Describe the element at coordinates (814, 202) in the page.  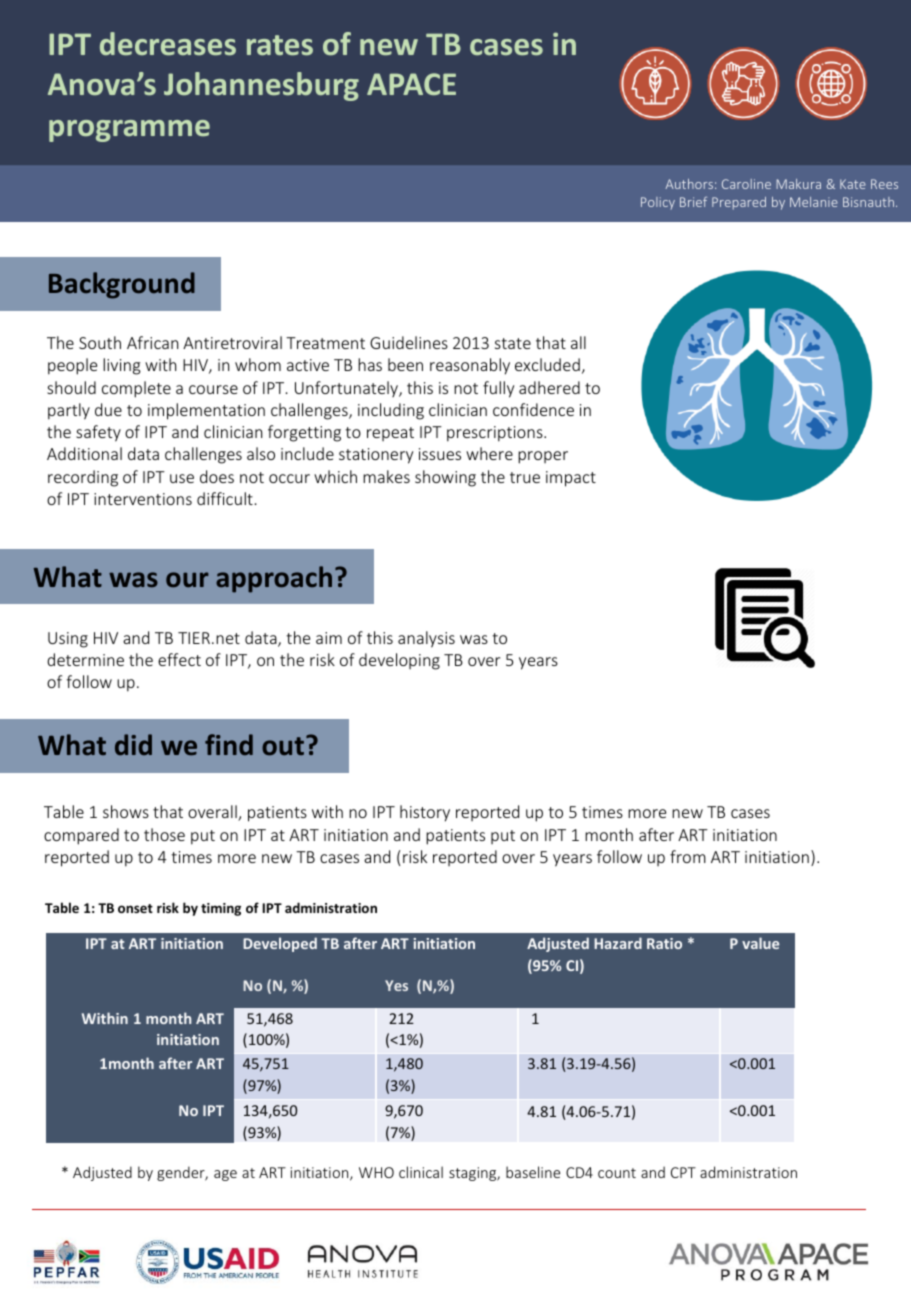
I see `Melanie` at that location.
